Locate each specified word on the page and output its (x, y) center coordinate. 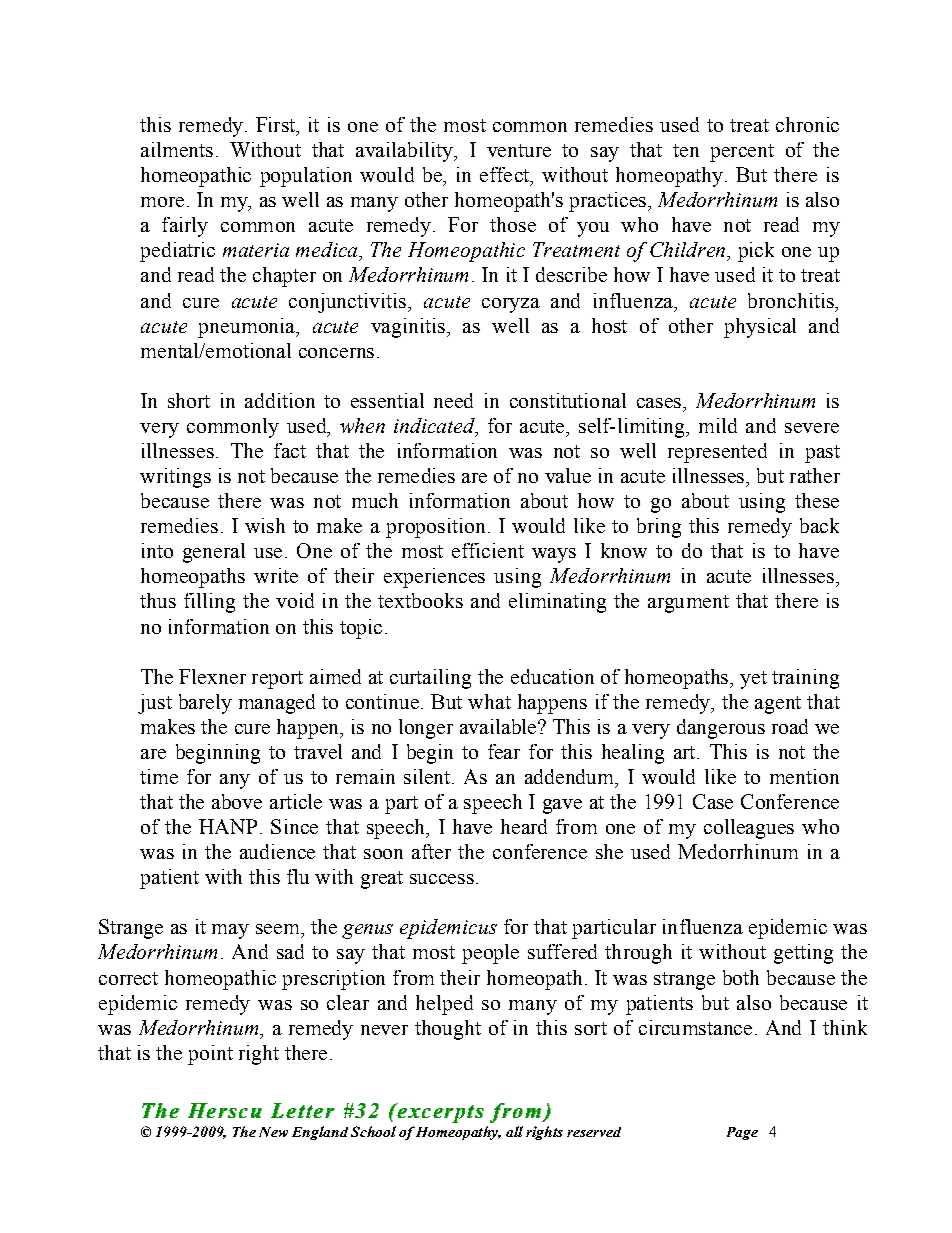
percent (742, 153)
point (210, 1055)
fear (504, 751)
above (237, 801)
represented (717, 453)
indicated (435, 427)
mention (804, 776)
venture (519, 150)
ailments (177, 149)
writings (175, 478)
